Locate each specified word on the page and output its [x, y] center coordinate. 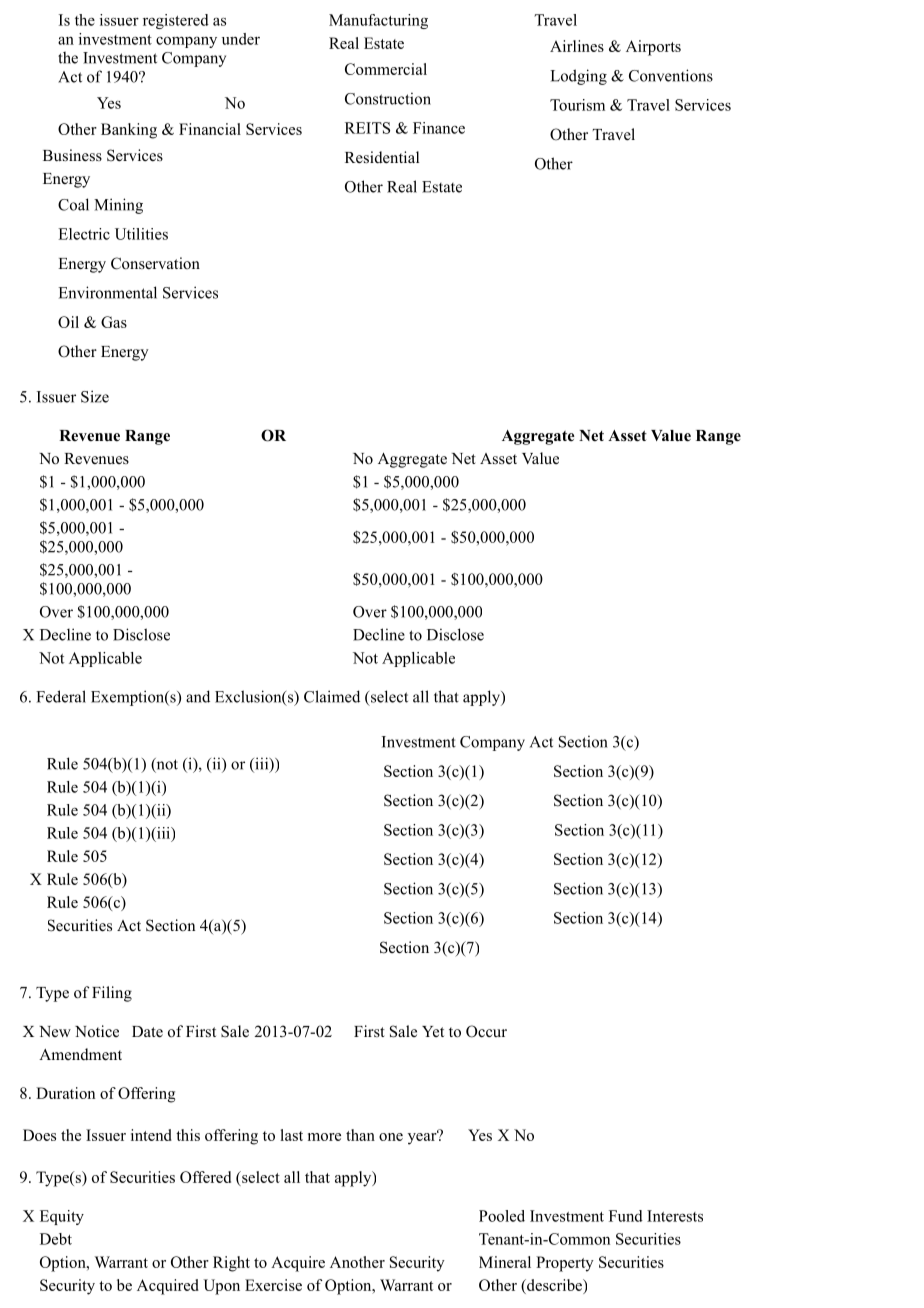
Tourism [577, 105]
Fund [626, 1216]
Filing [112, 994]
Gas [114, 322]
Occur [486, 1031]
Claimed [332, 696]
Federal [61, 696]
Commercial [386, 69]
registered [176, 21]
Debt [56, 1239]
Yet [433, 1031]
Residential [382, 157]
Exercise [273, 1285]
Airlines [577, 46]
